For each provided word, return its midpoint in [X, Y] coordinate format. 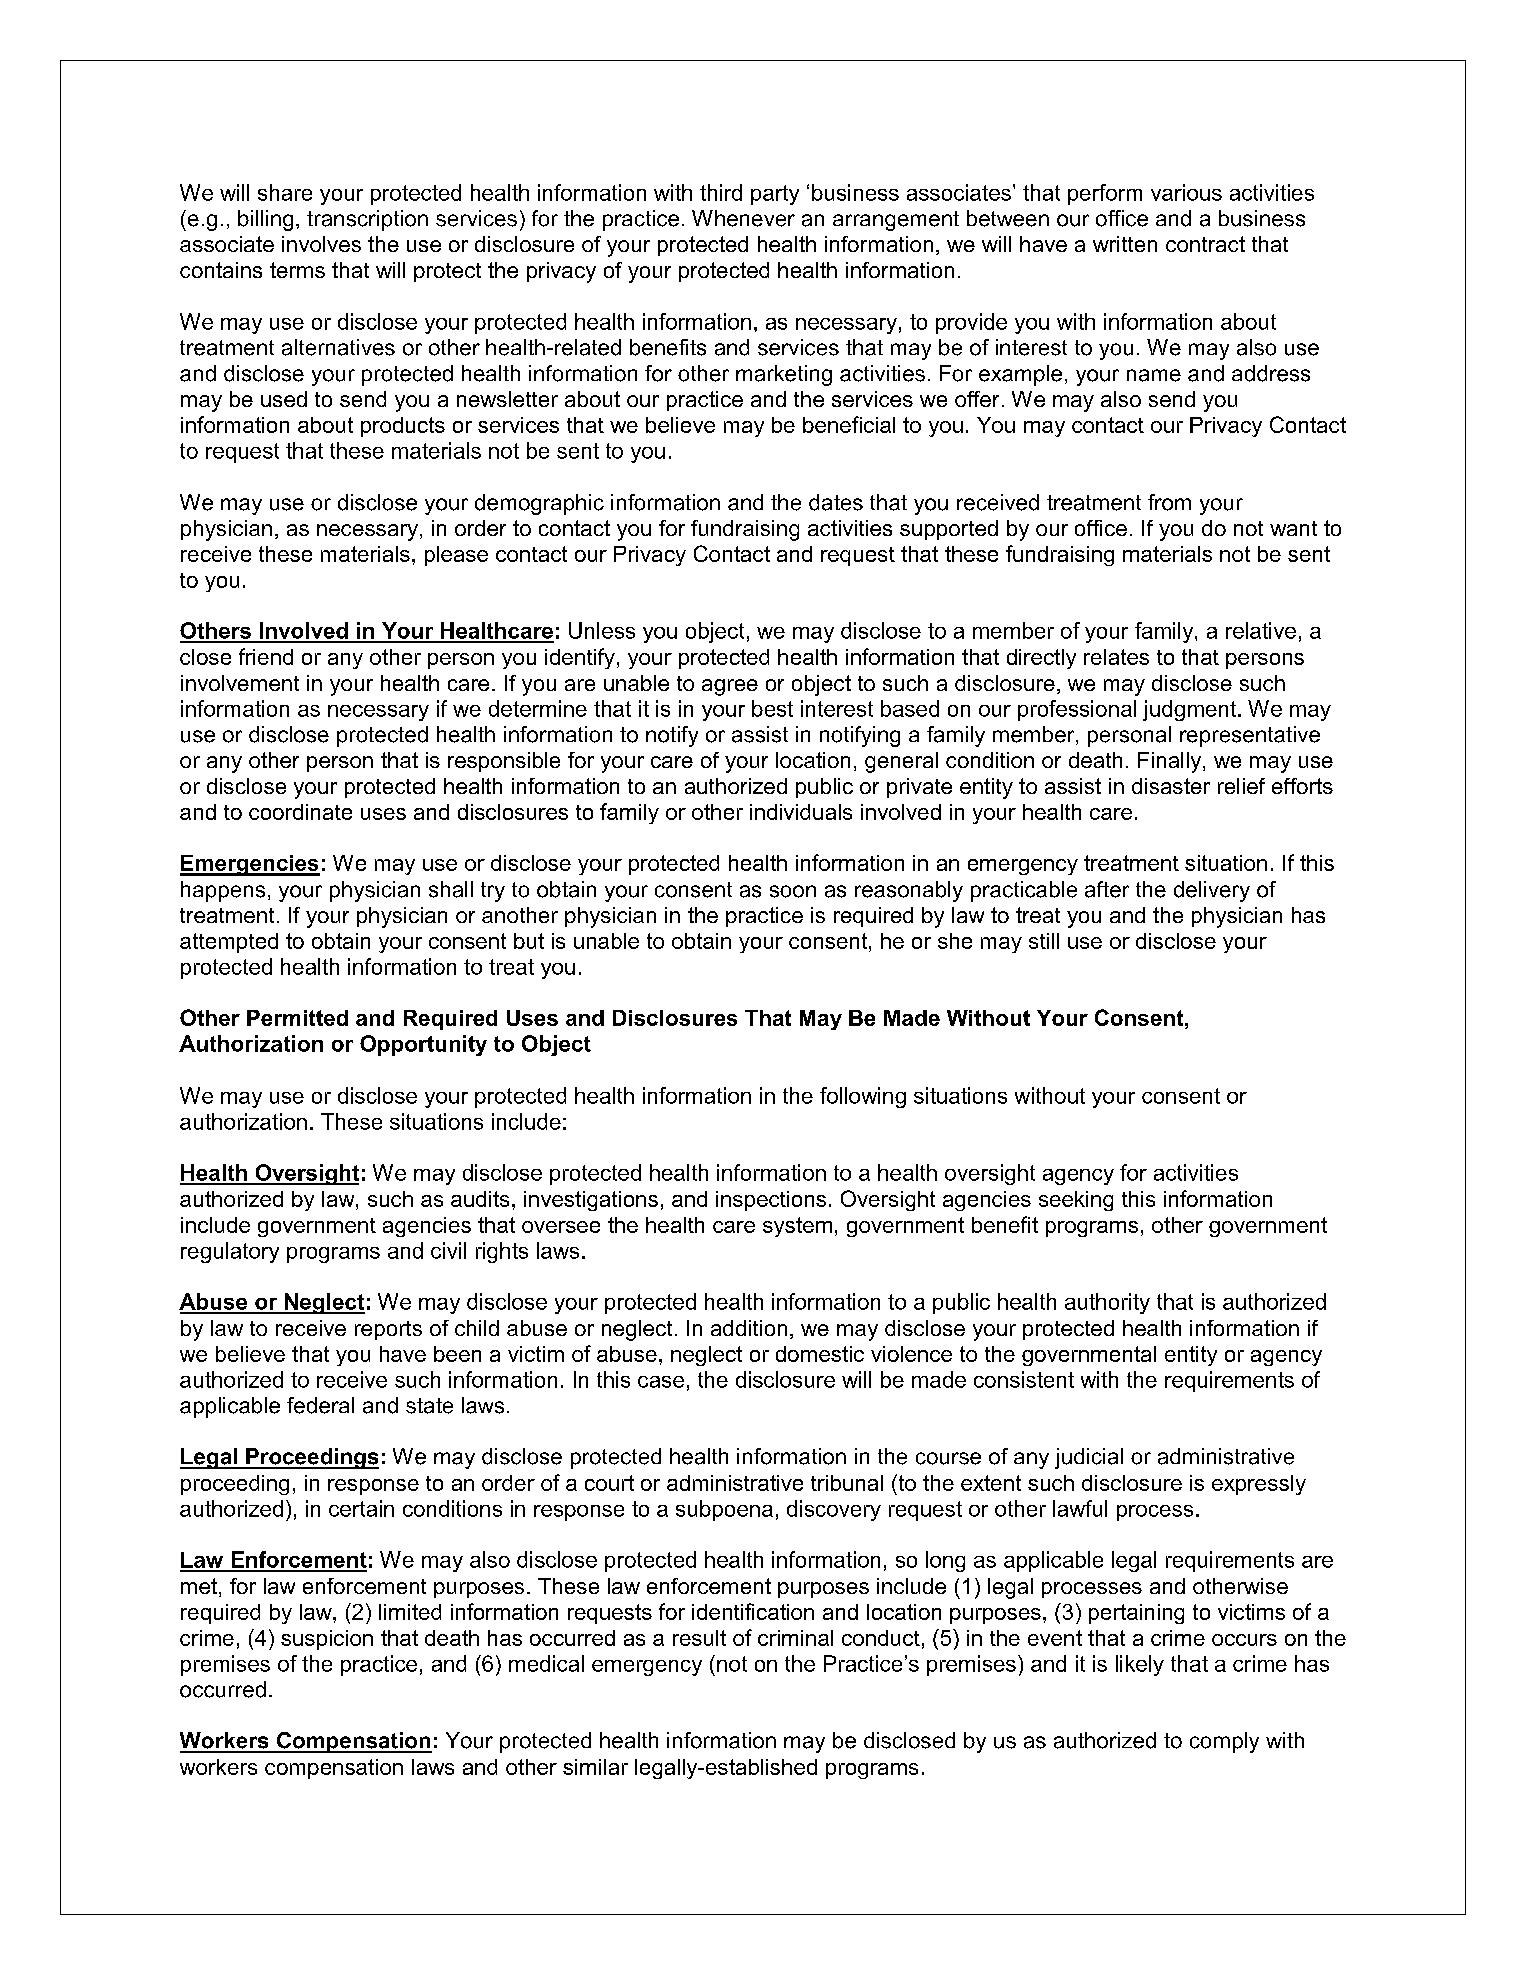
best [772, 708]
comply [1224, 1742]
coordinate [300, 812]
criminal [795, 1638]
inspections [771, 1201]
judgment [1191, 710]
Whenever [743, 218]
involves [321, 244]
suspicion [327, 1640]
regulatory [230, 1252]
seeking [1076, 1201]
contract [1205, 244]
